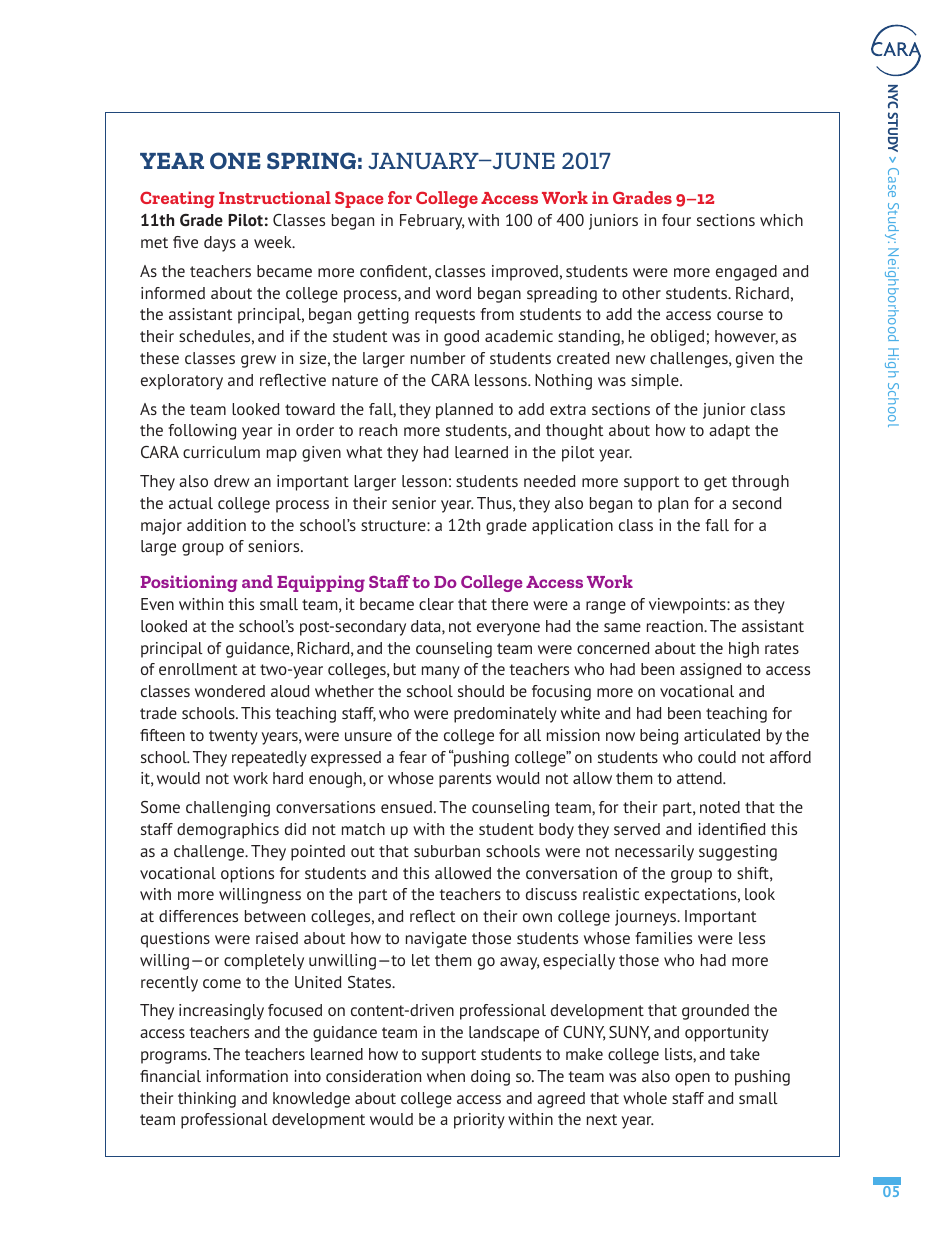 The height and width of the screenshot is (1233, 952). What do you see at coordinates (202, 432) in the screenshot?
I see `following` at bounding box center [202, 432].
